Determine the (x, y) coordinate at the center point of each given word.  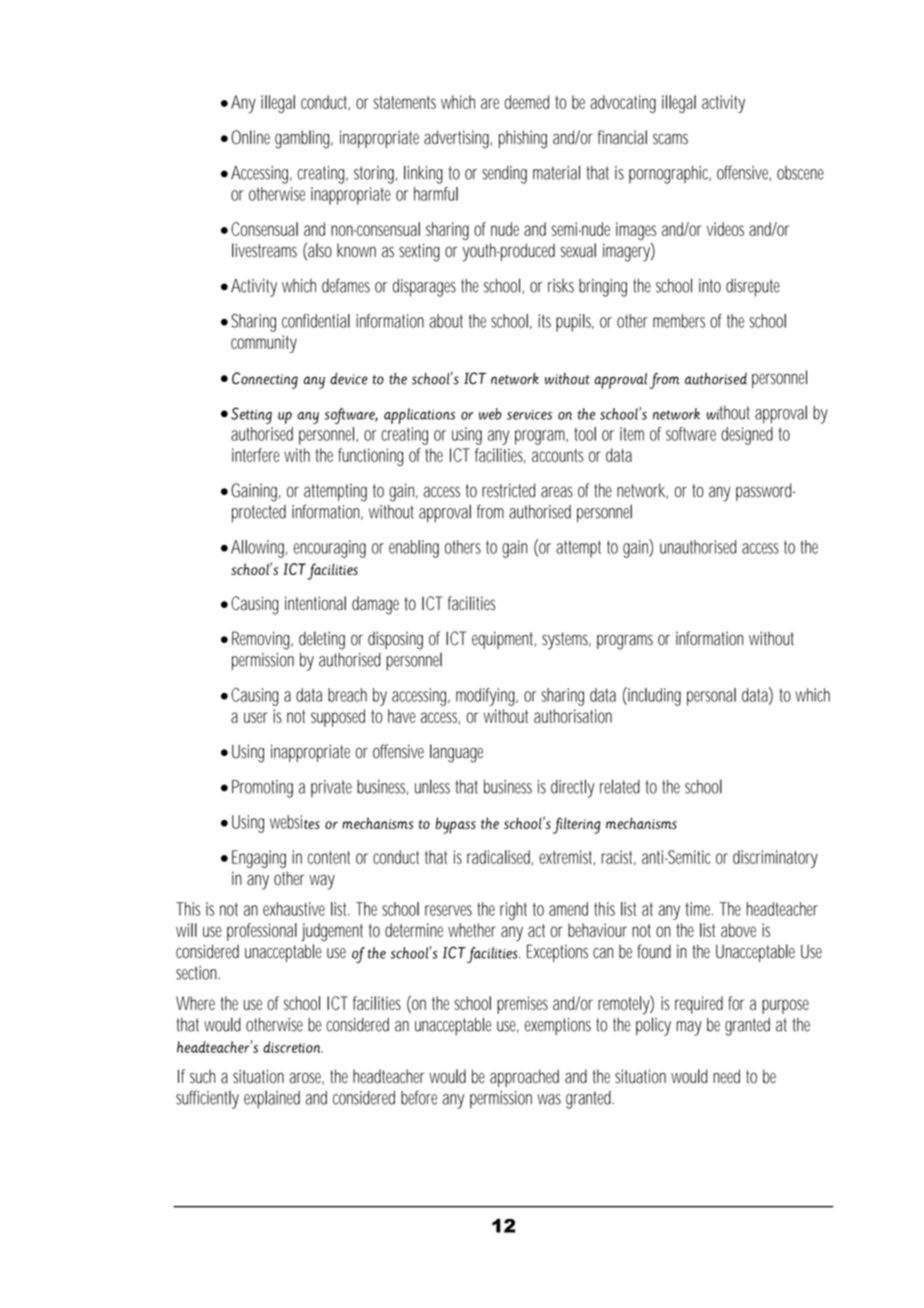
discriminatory (775, 859)
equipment (504, 640)
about (446, 321)
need (726, 1076)
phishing (523, 139)
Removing (262, 640)
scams (670, 139)
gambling (304, 139)
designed (747, 436)
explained (272, 1099)
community (264, 344)
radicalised (500, 857)
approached (524, 1078)
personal (711, 697)
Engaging (259, 859)
